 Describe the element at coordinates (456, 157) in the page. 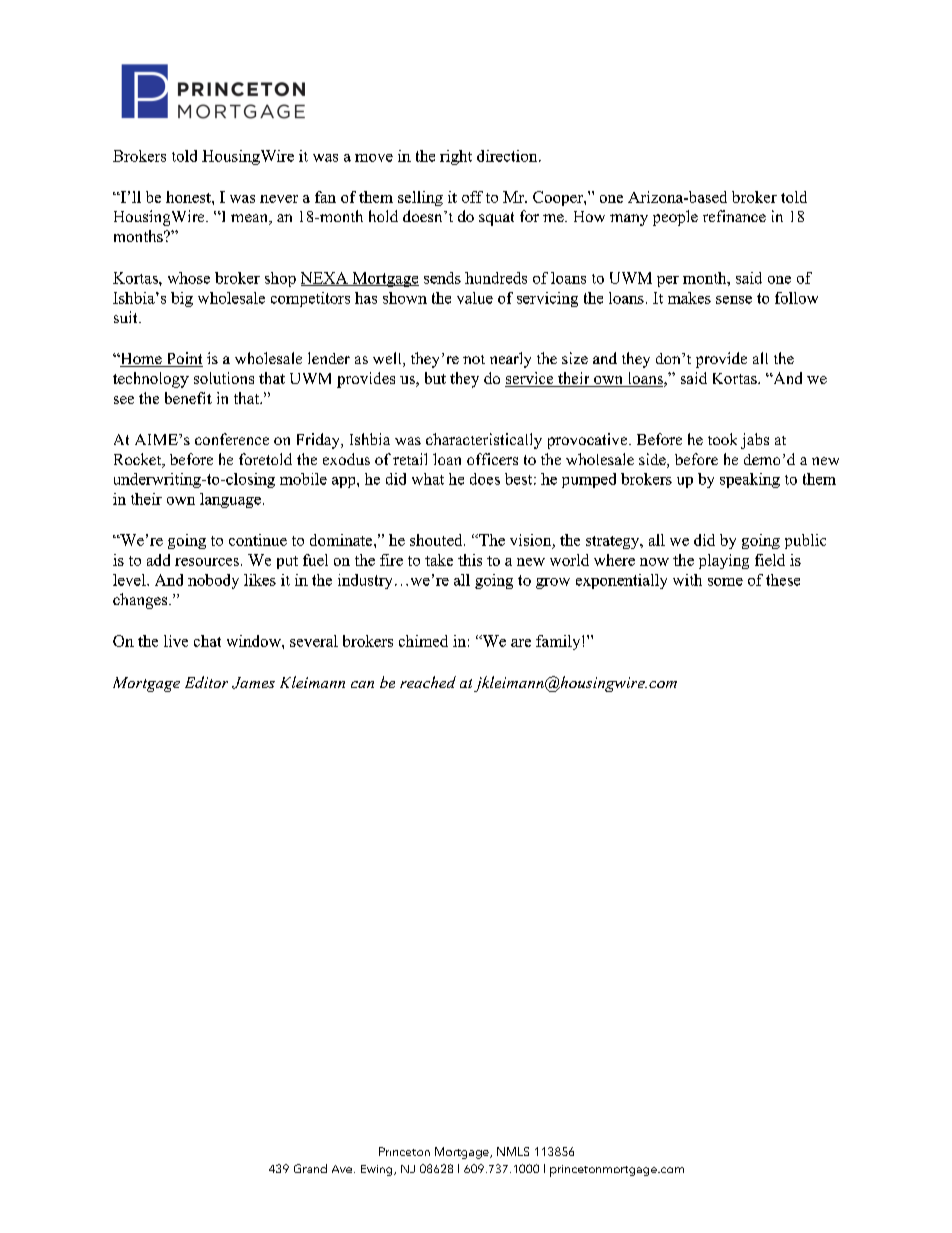

I see `right` at that location.
